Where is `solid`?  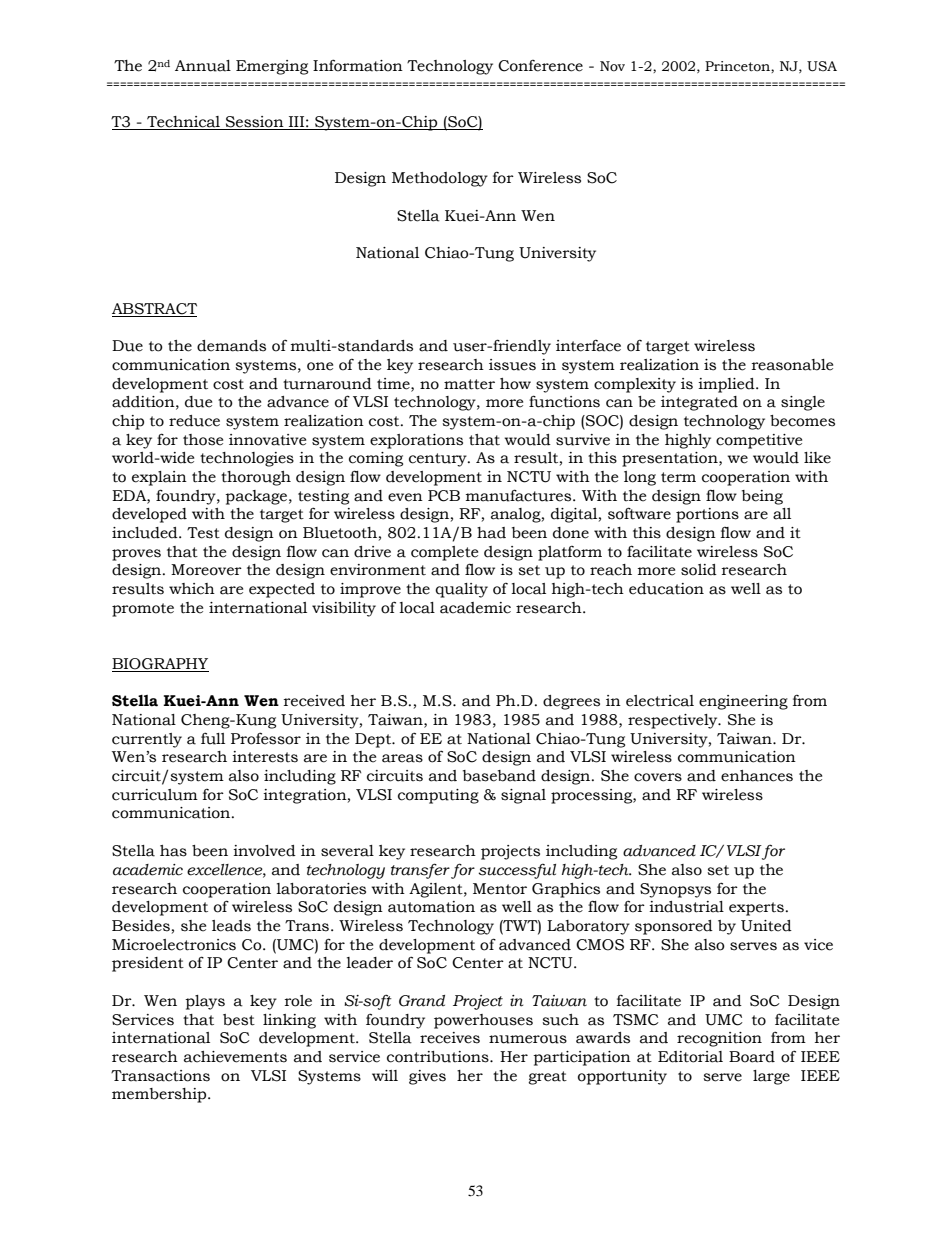
solid is located at coordinates (699, 570).
